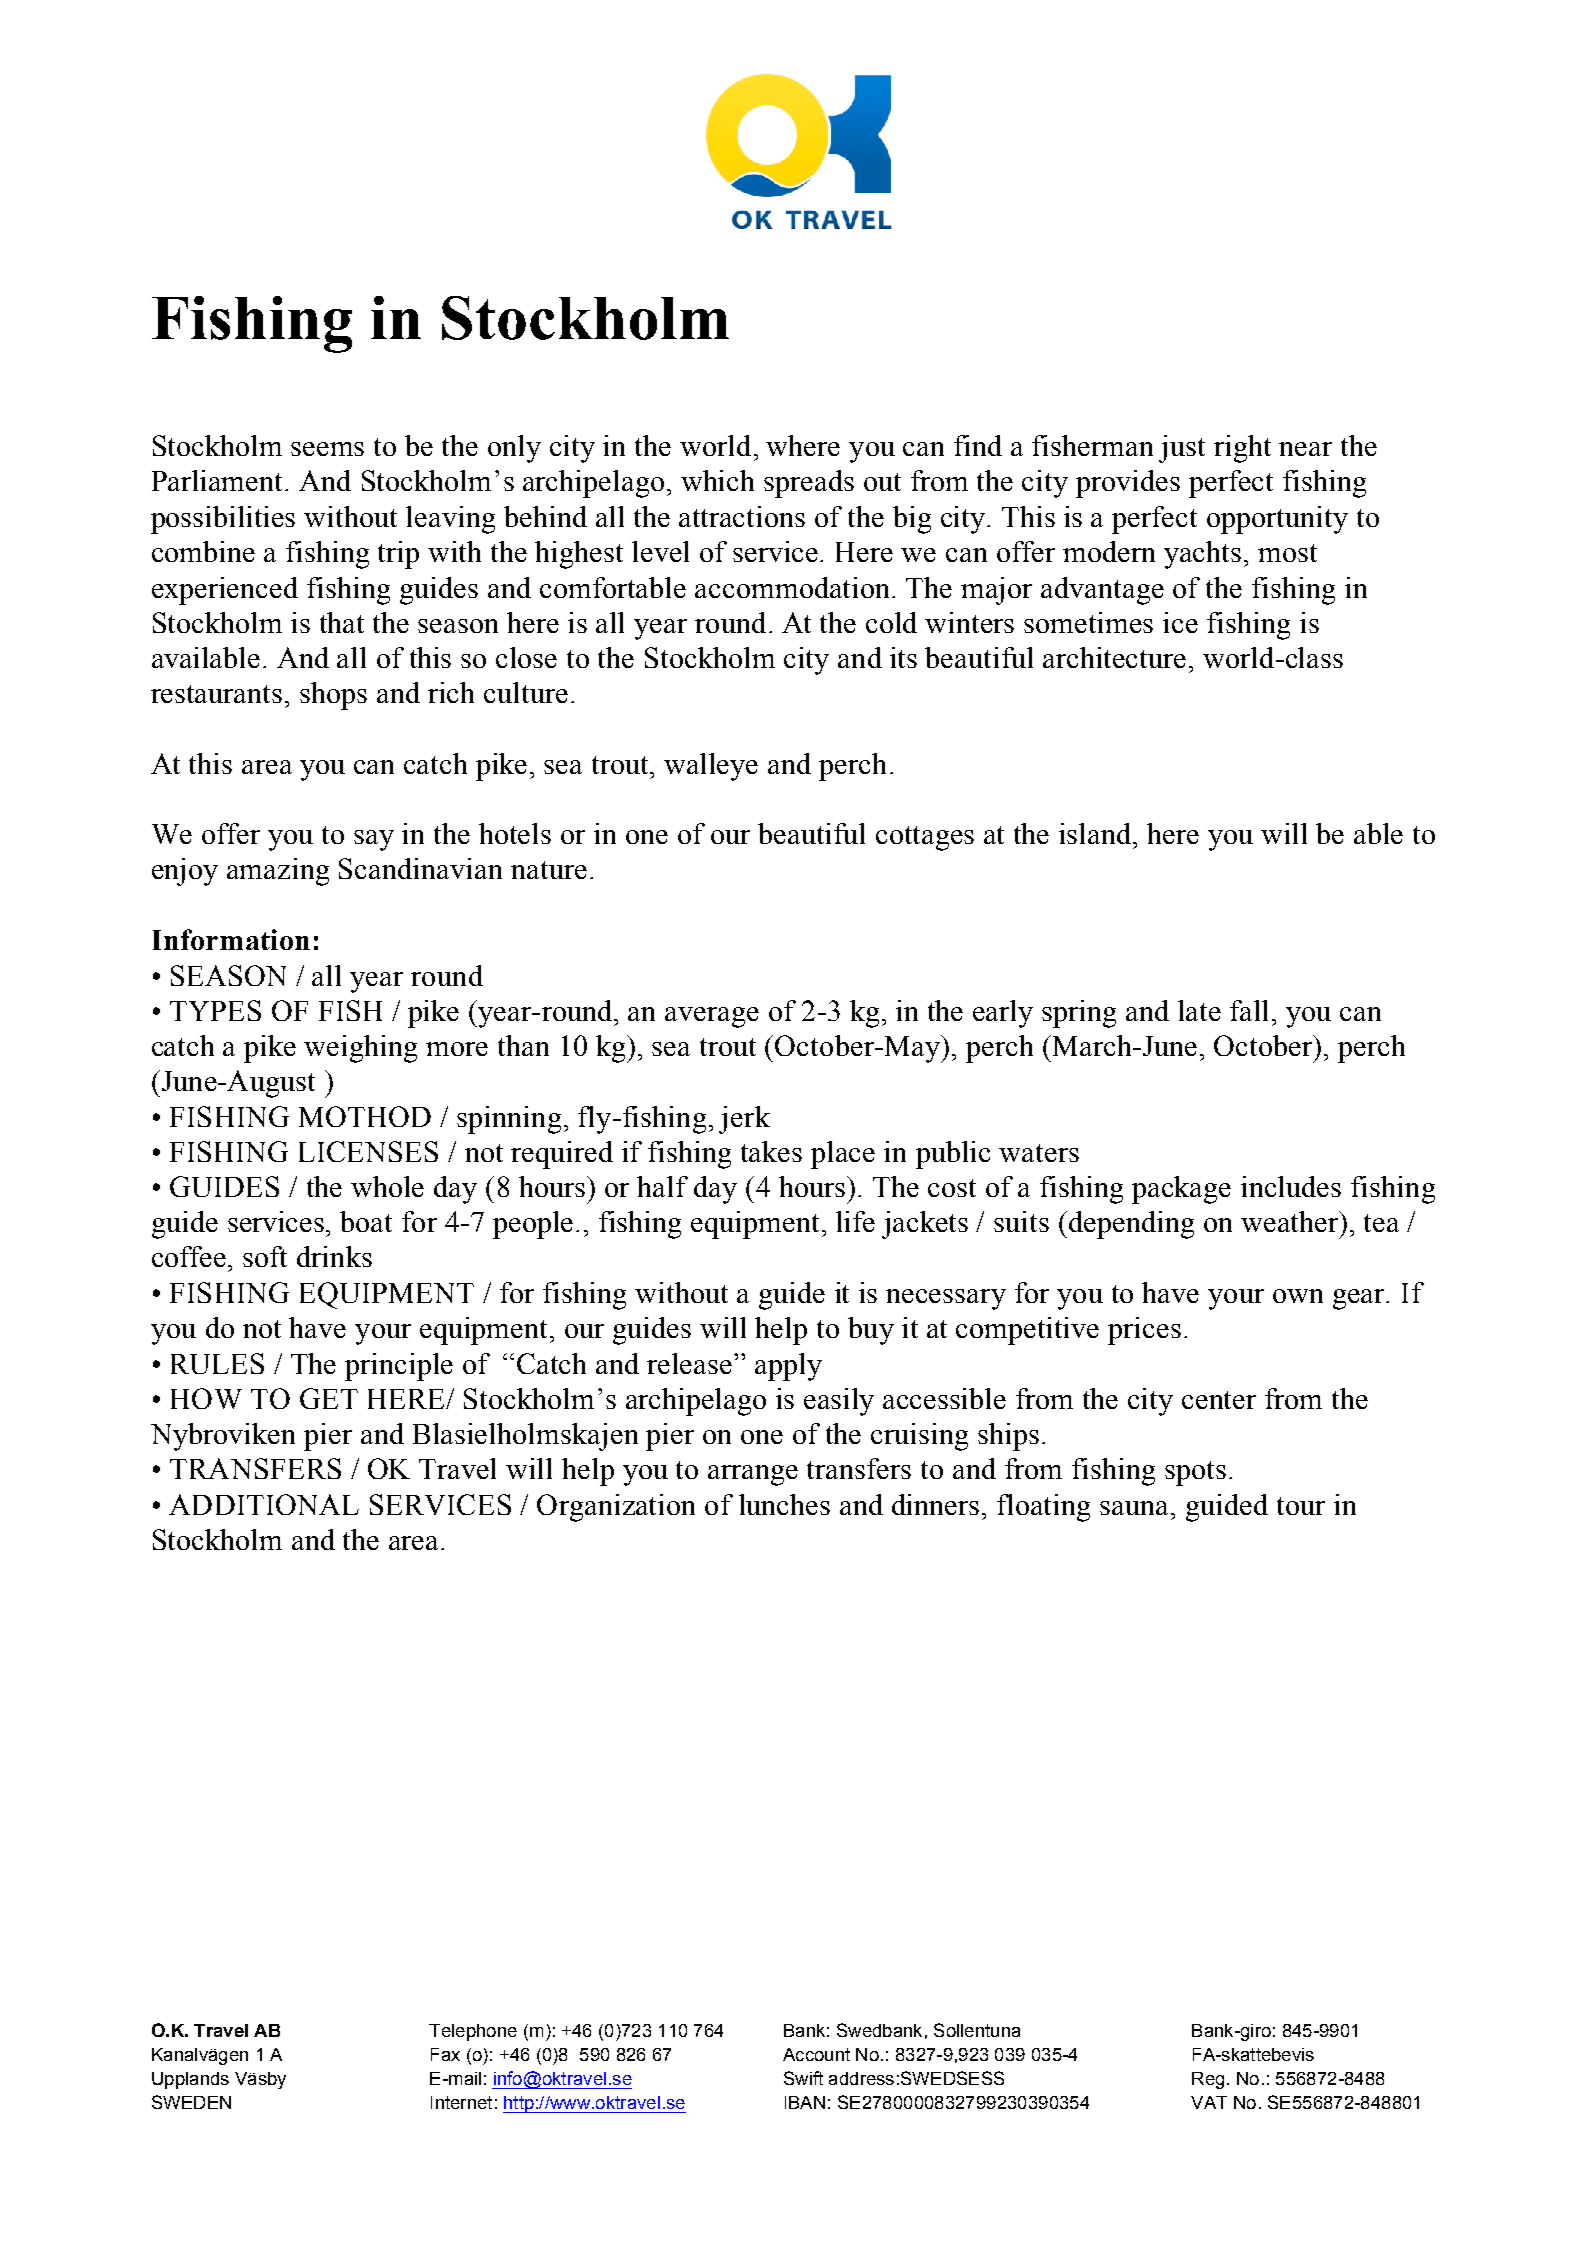  I want to click on ADDITIONAL, so click(264, 1504).
